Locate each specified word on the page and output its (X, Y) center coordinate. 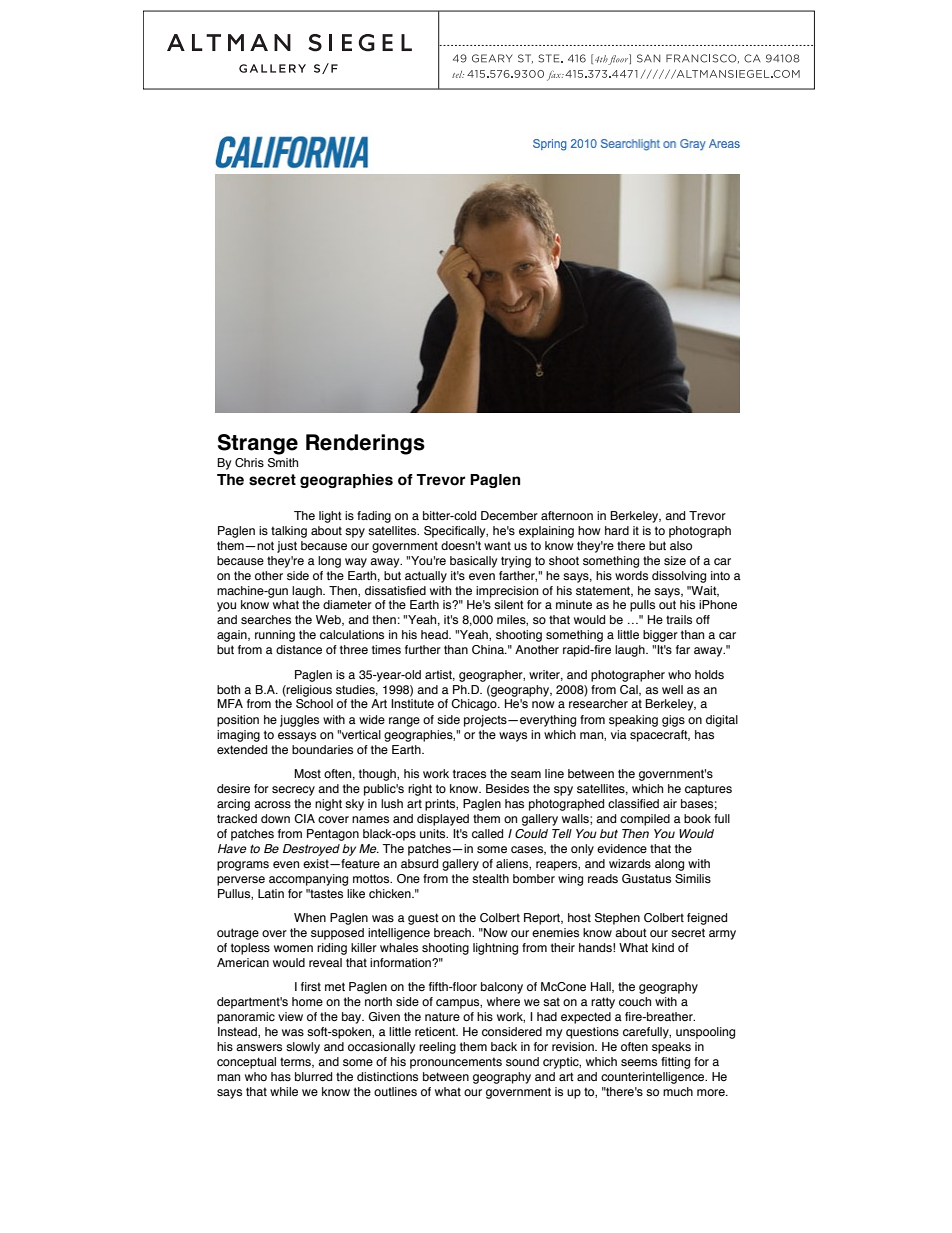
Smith (283, 462)
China (489, 649)
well (672, 689)
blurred (313, 1076)
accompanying (308, 880)
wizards (630, 863)
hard (617, 530)
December (509, 515)
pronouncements (456, 1063)
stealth (490, 878)
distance (299, 649)
